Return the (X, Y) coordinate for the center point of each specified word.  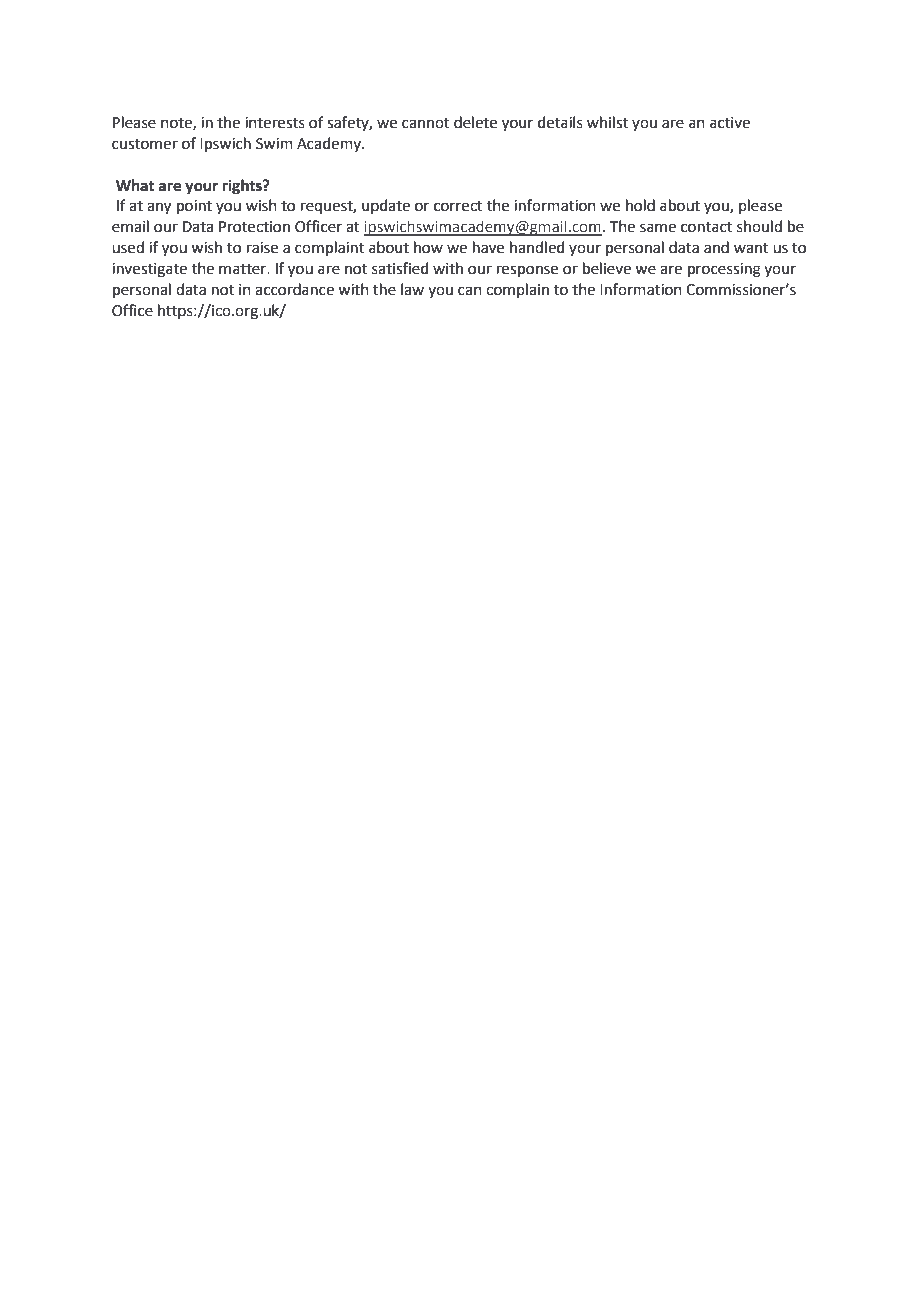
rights (243, 187)
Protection (254, 227)
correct (458, 206)
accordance (294, 289)
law (412, 289)
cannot (426, 123)
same (658, 228)
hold (640, 205)
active (730, 123)
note (177, 124)
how (428, 247)
